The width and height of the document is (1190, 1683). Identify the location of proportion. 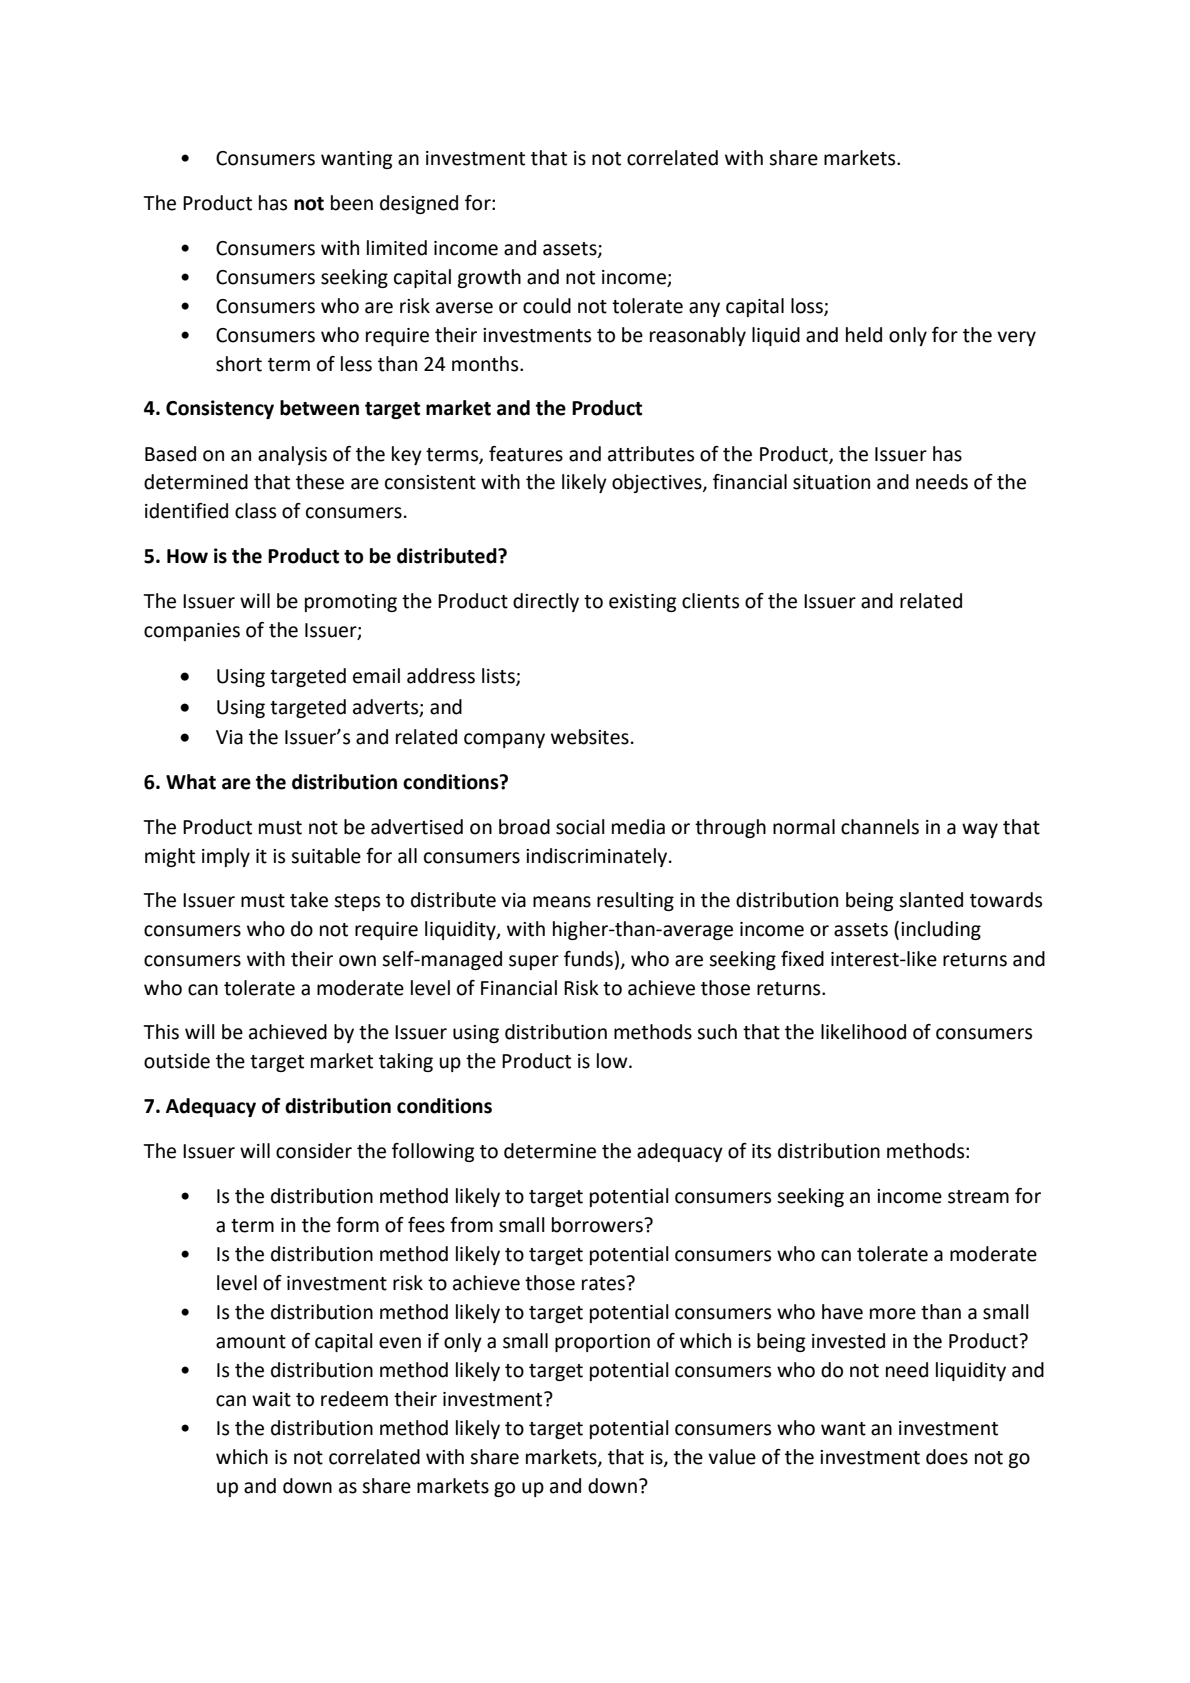
(602, 1343).
